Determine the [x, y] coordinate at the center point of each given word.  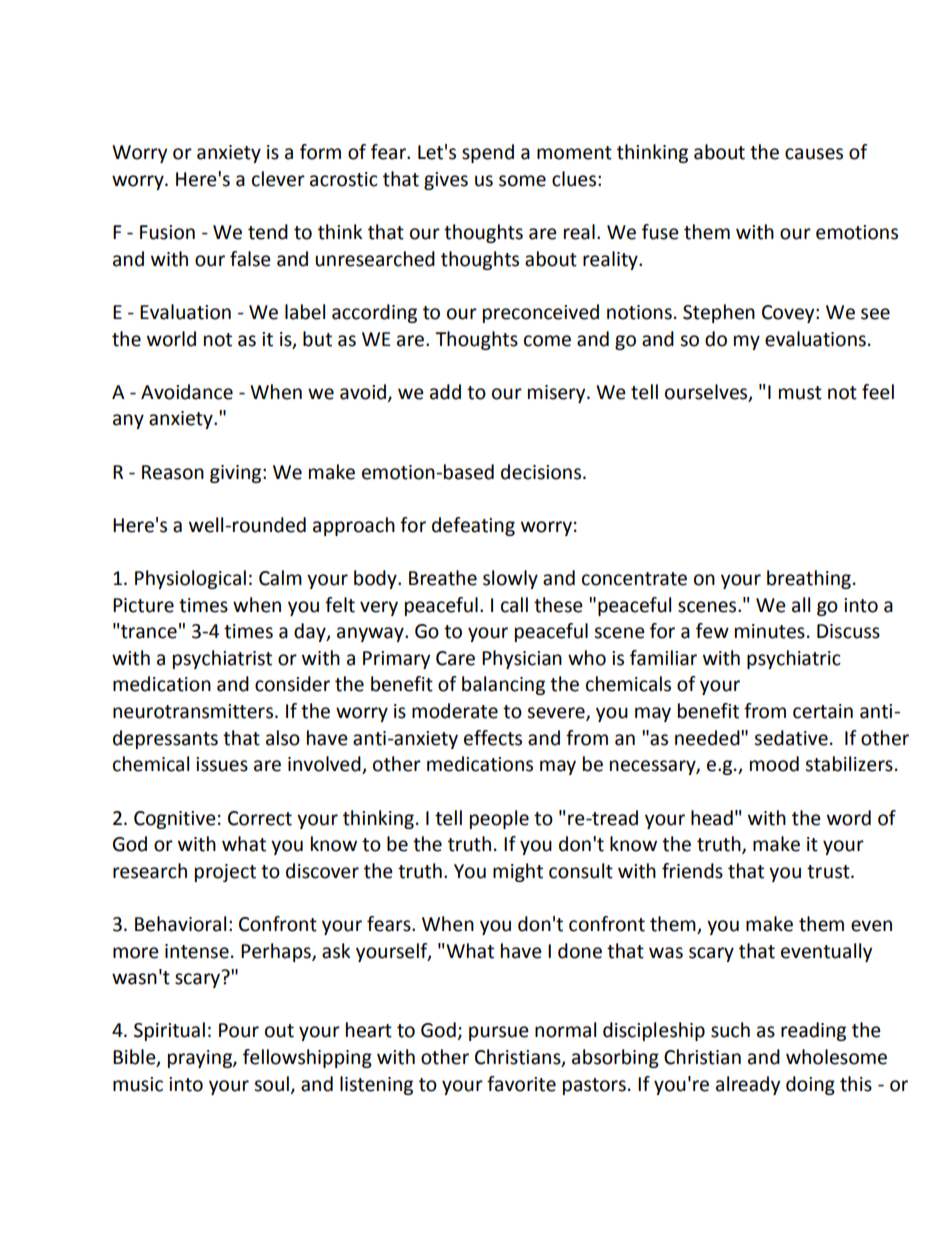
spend [488, 153]
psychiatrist [222, 659]
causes [814, 154]
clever [278, 179]
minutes [770, 631]
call [514, 605]
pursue [499, 1033]
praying [201, 1059]
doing [810, 1085]
